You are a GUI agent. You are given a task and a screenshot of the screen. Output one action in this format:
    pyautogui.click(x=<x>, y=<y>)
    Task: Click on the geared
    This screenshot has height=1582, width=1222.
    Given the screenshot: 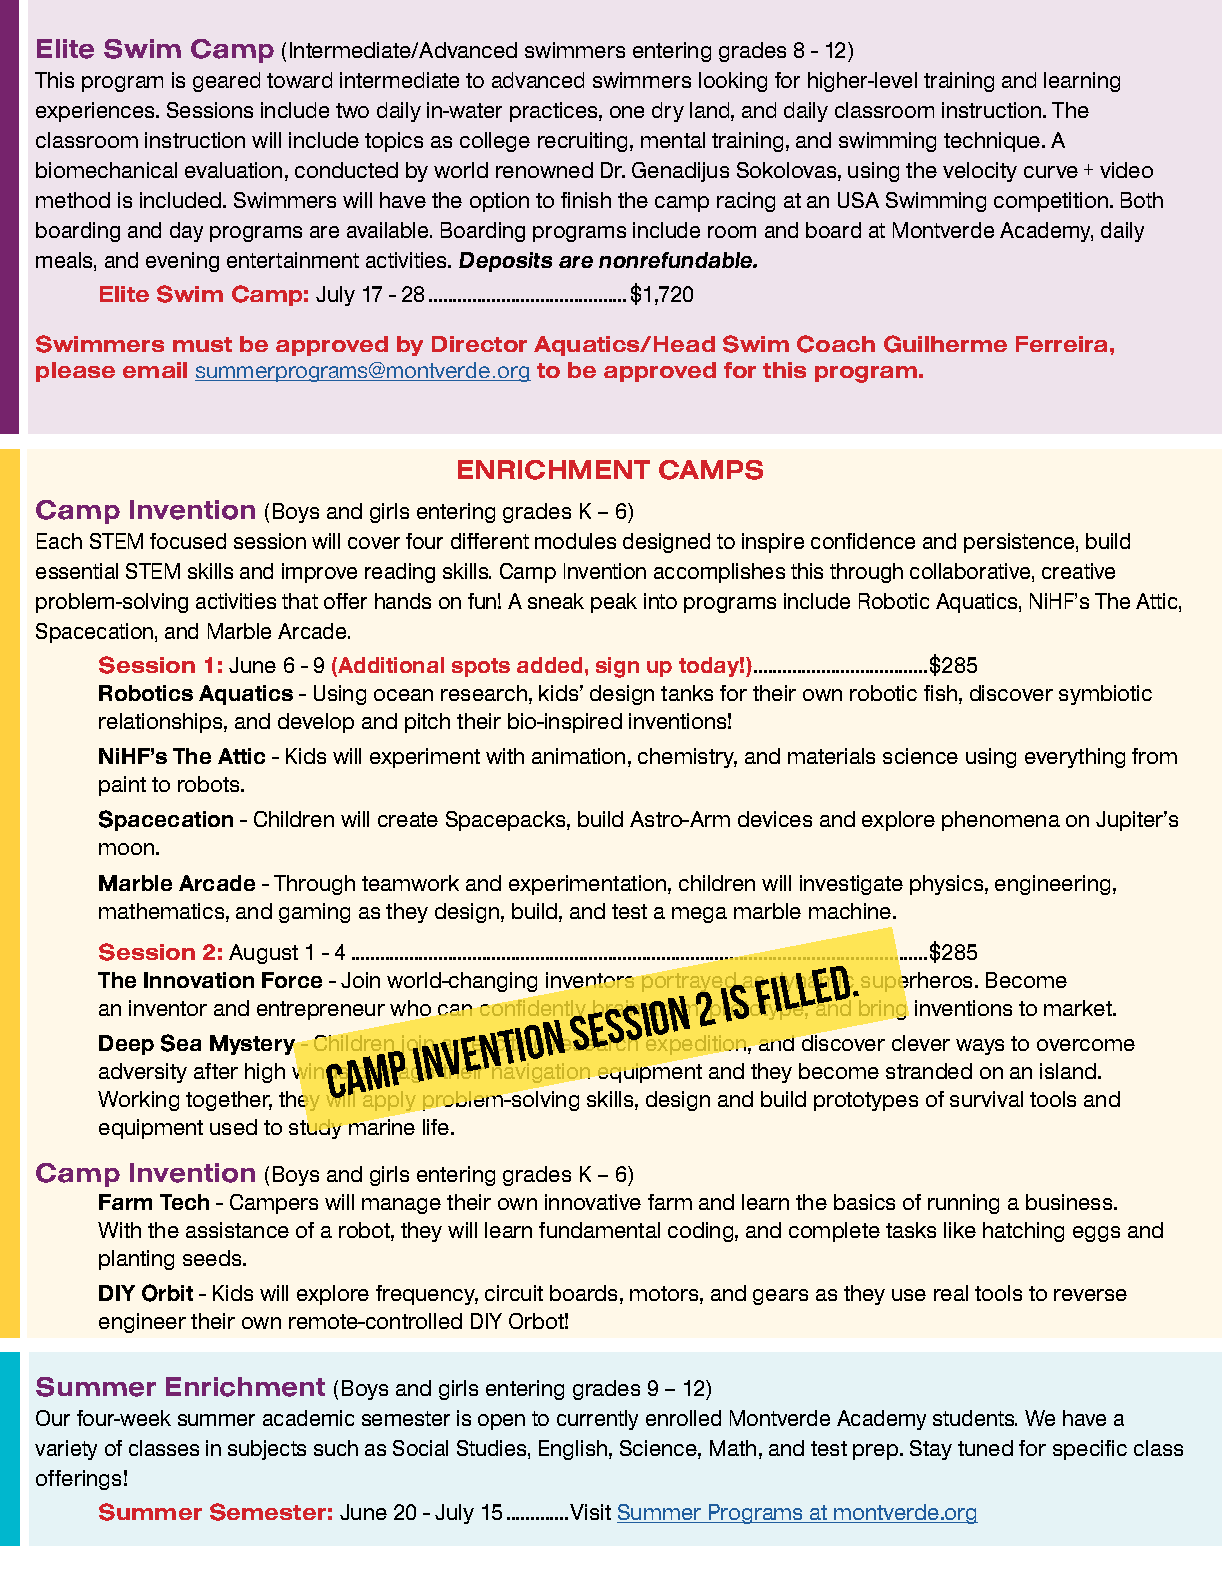 What is the action you would take?
    pyautogui.click(x=226, y=82)
